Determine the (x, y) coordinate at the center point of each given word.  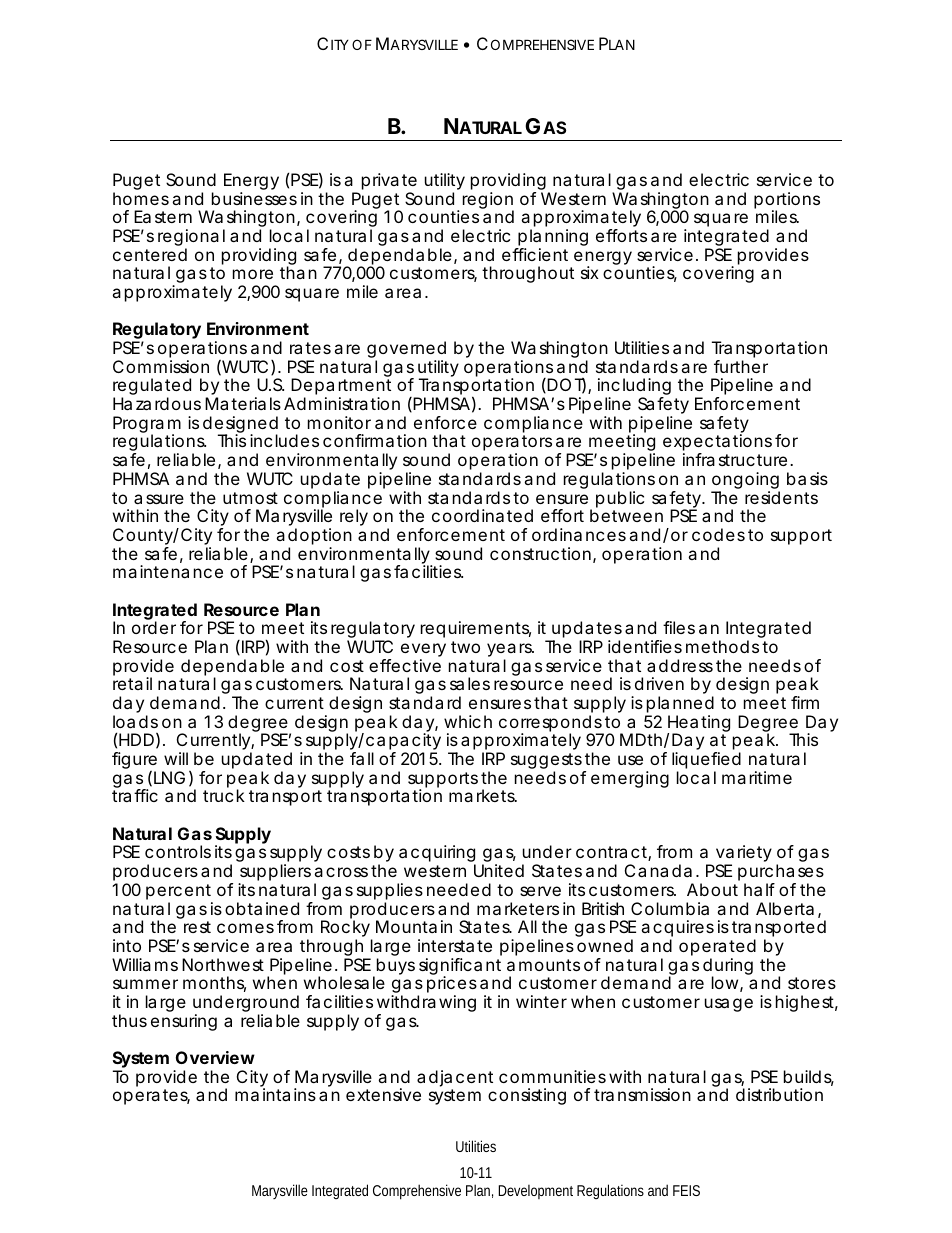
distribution (779, 1094)
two (465, 647)
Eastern (163, 216)
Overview (215, 1057)
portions (787, 201)
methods (722, 646)
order (154, 627)
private (389, 183)
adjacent (455, 1080)
